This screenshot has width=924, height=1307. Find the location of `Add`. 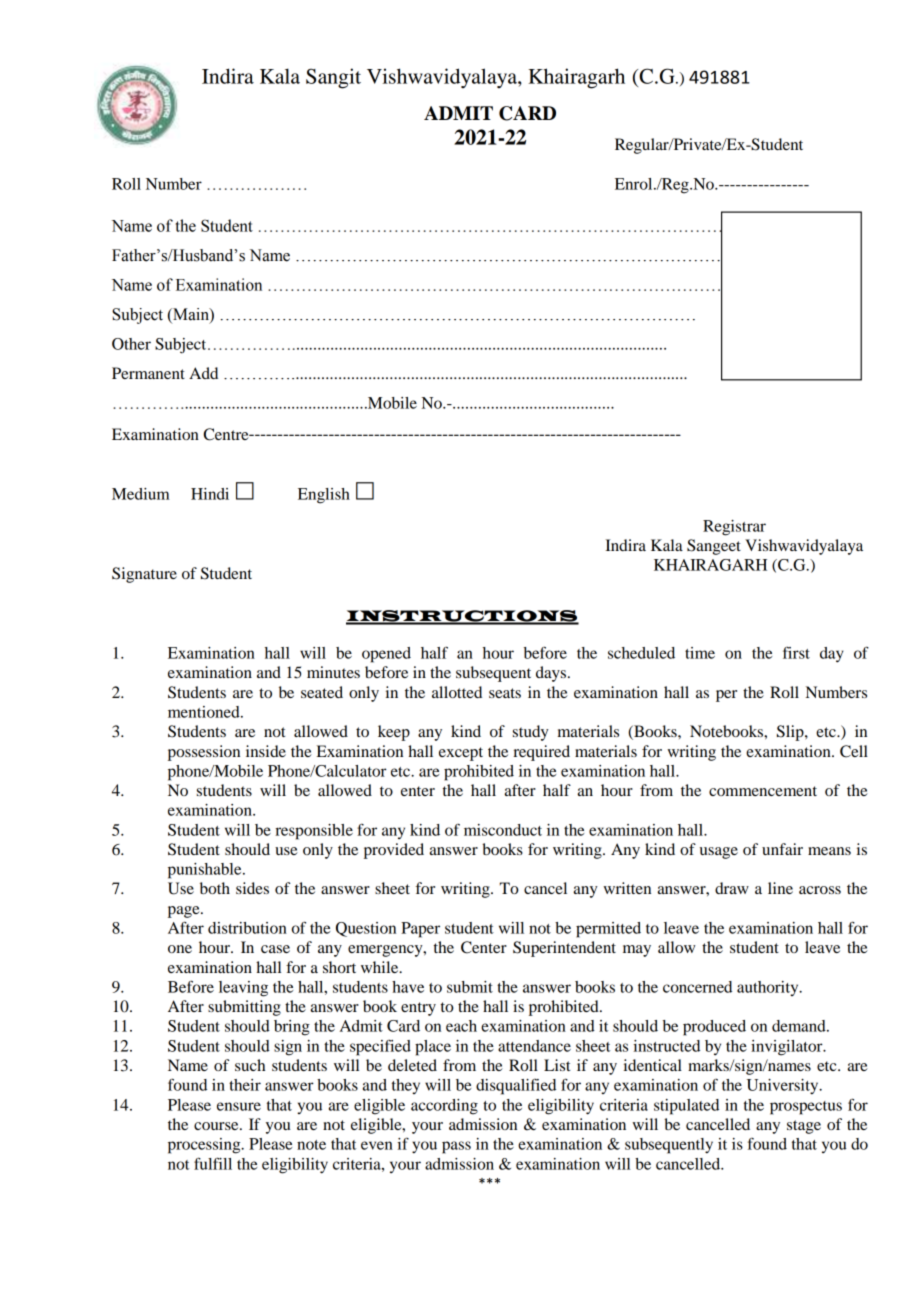

Add is located at coordinates (203, 373).
